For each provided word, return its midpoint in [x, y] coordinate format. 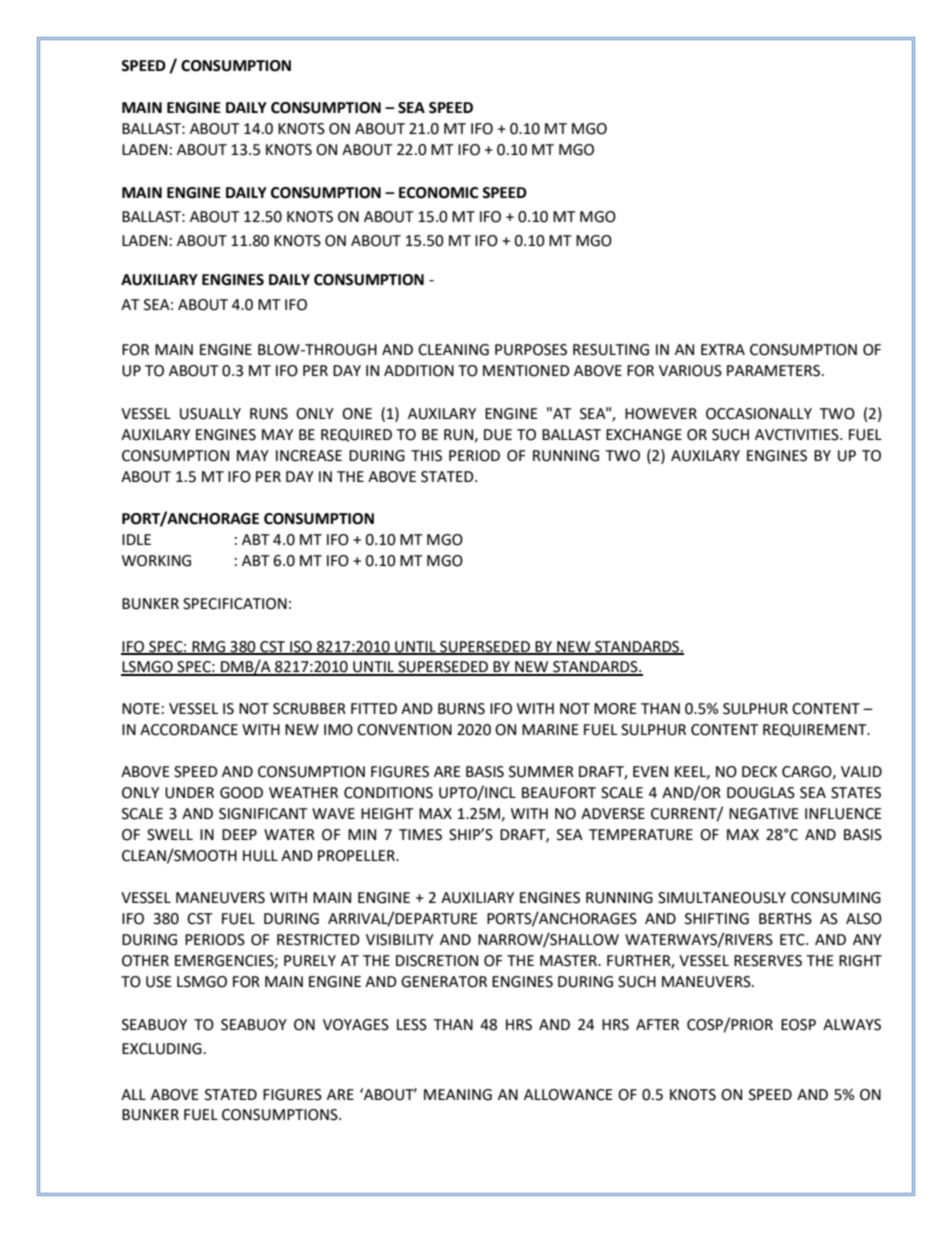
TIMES [420, 835]
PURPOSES [531, 350]
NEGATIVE [764, 814]
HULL [260, 856]
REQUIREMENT [816, 730]
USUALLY [210, 414]
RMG [208, 647]
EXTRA [723, 349]
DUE [498, 435]
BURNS [461, 709]
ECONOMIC [438, 193]
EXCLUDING [162, 1049]
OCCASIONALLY [759, 414]
